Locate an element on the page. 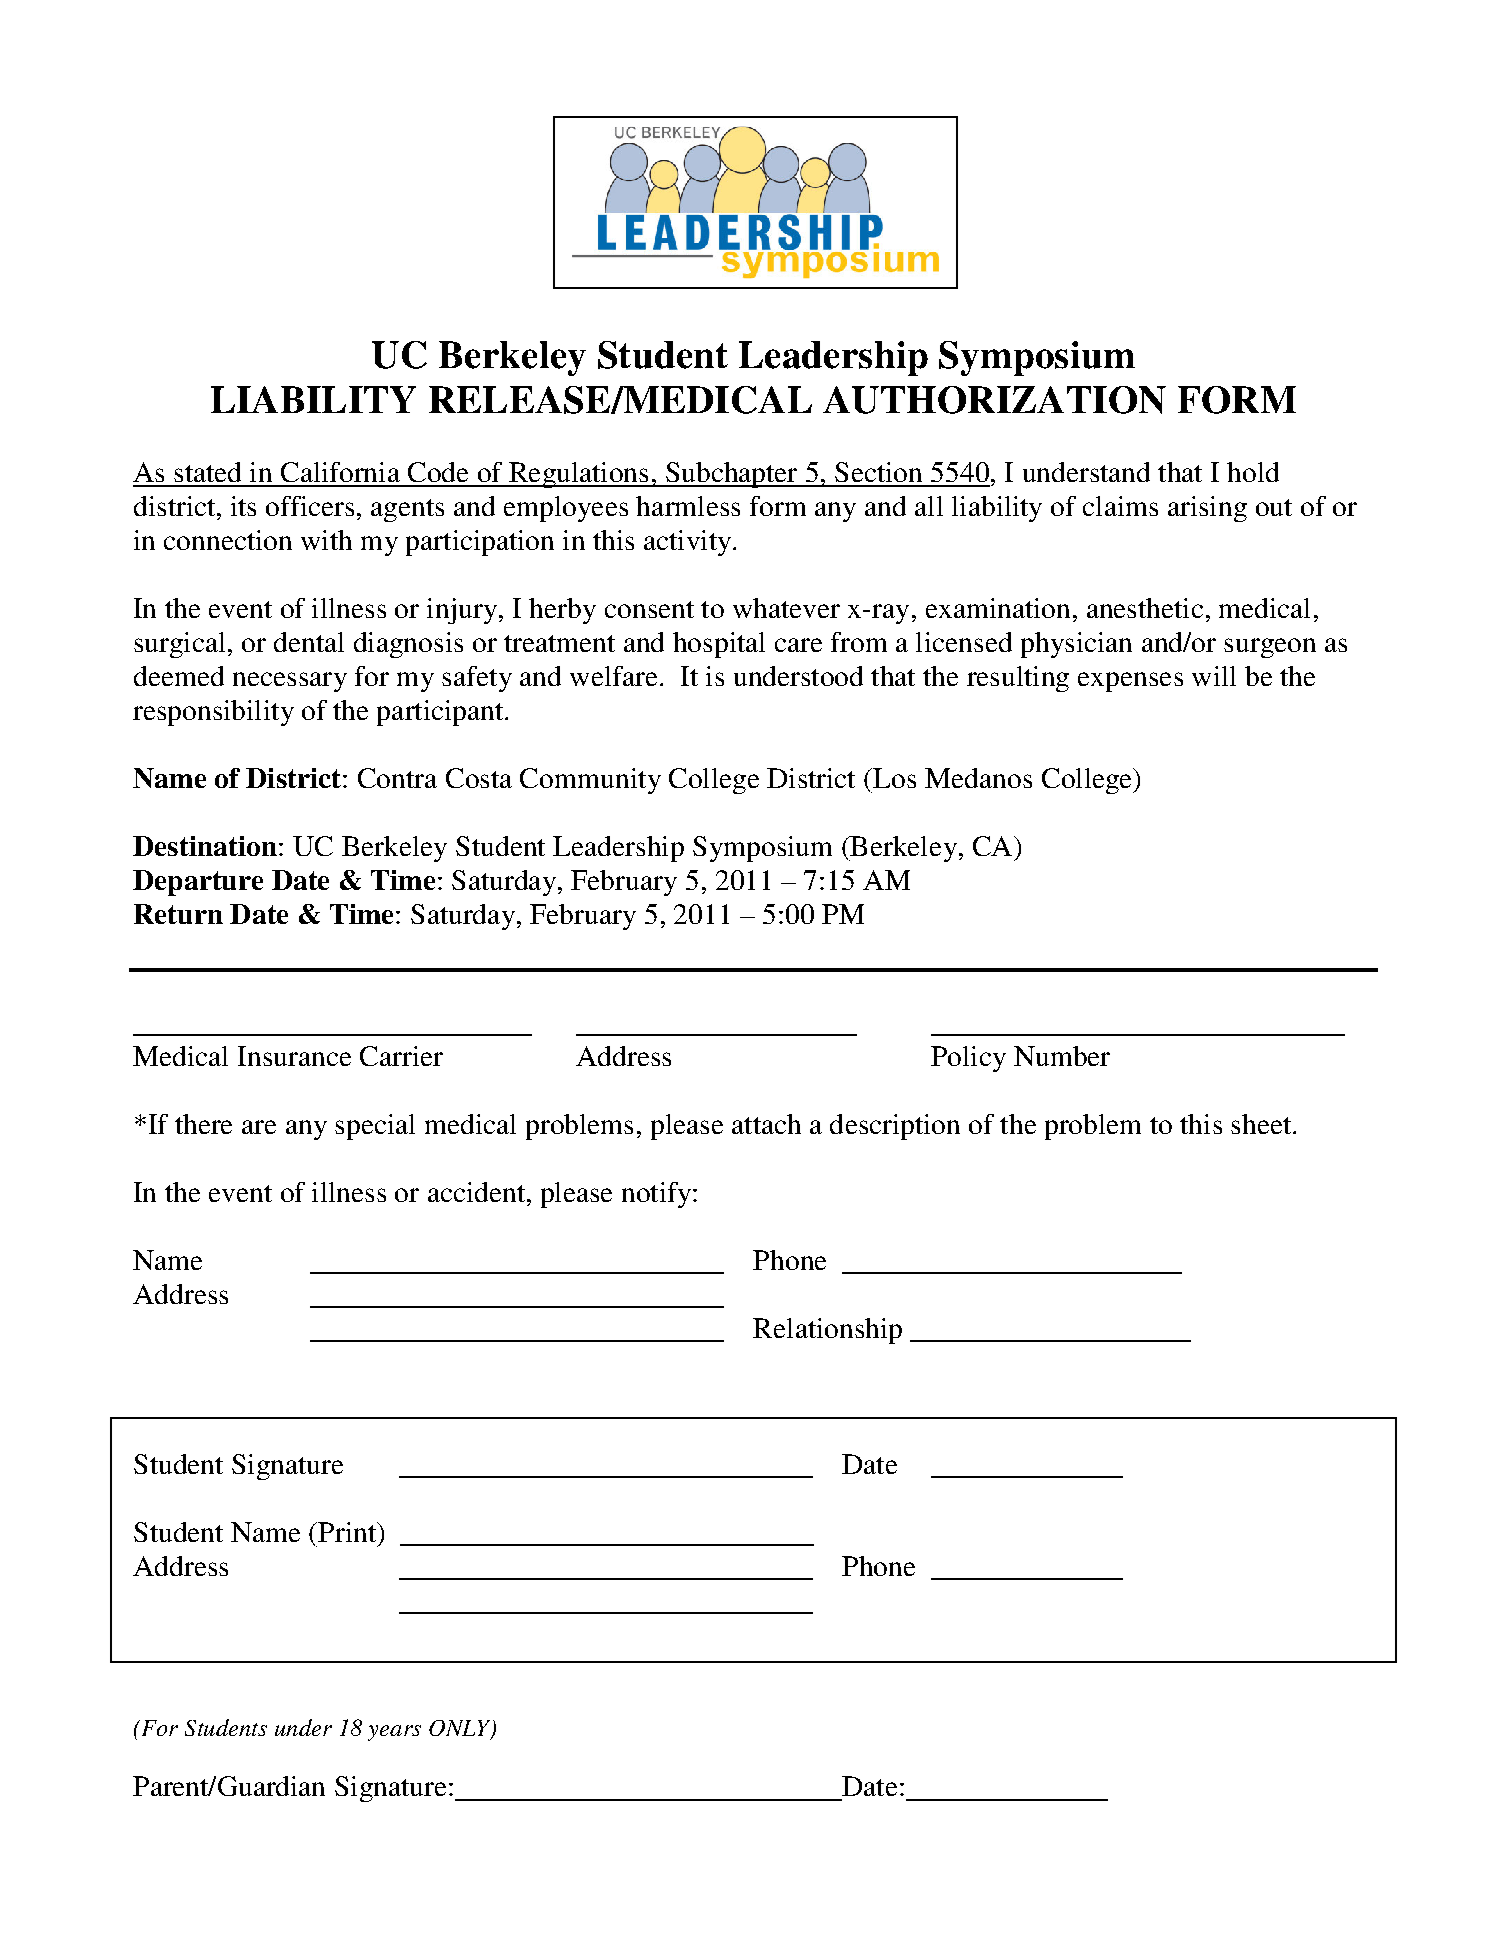 Image resolution: width=1507 pixels, height=1950 pixels. ONLY is located at coordinates (461, 1729).
